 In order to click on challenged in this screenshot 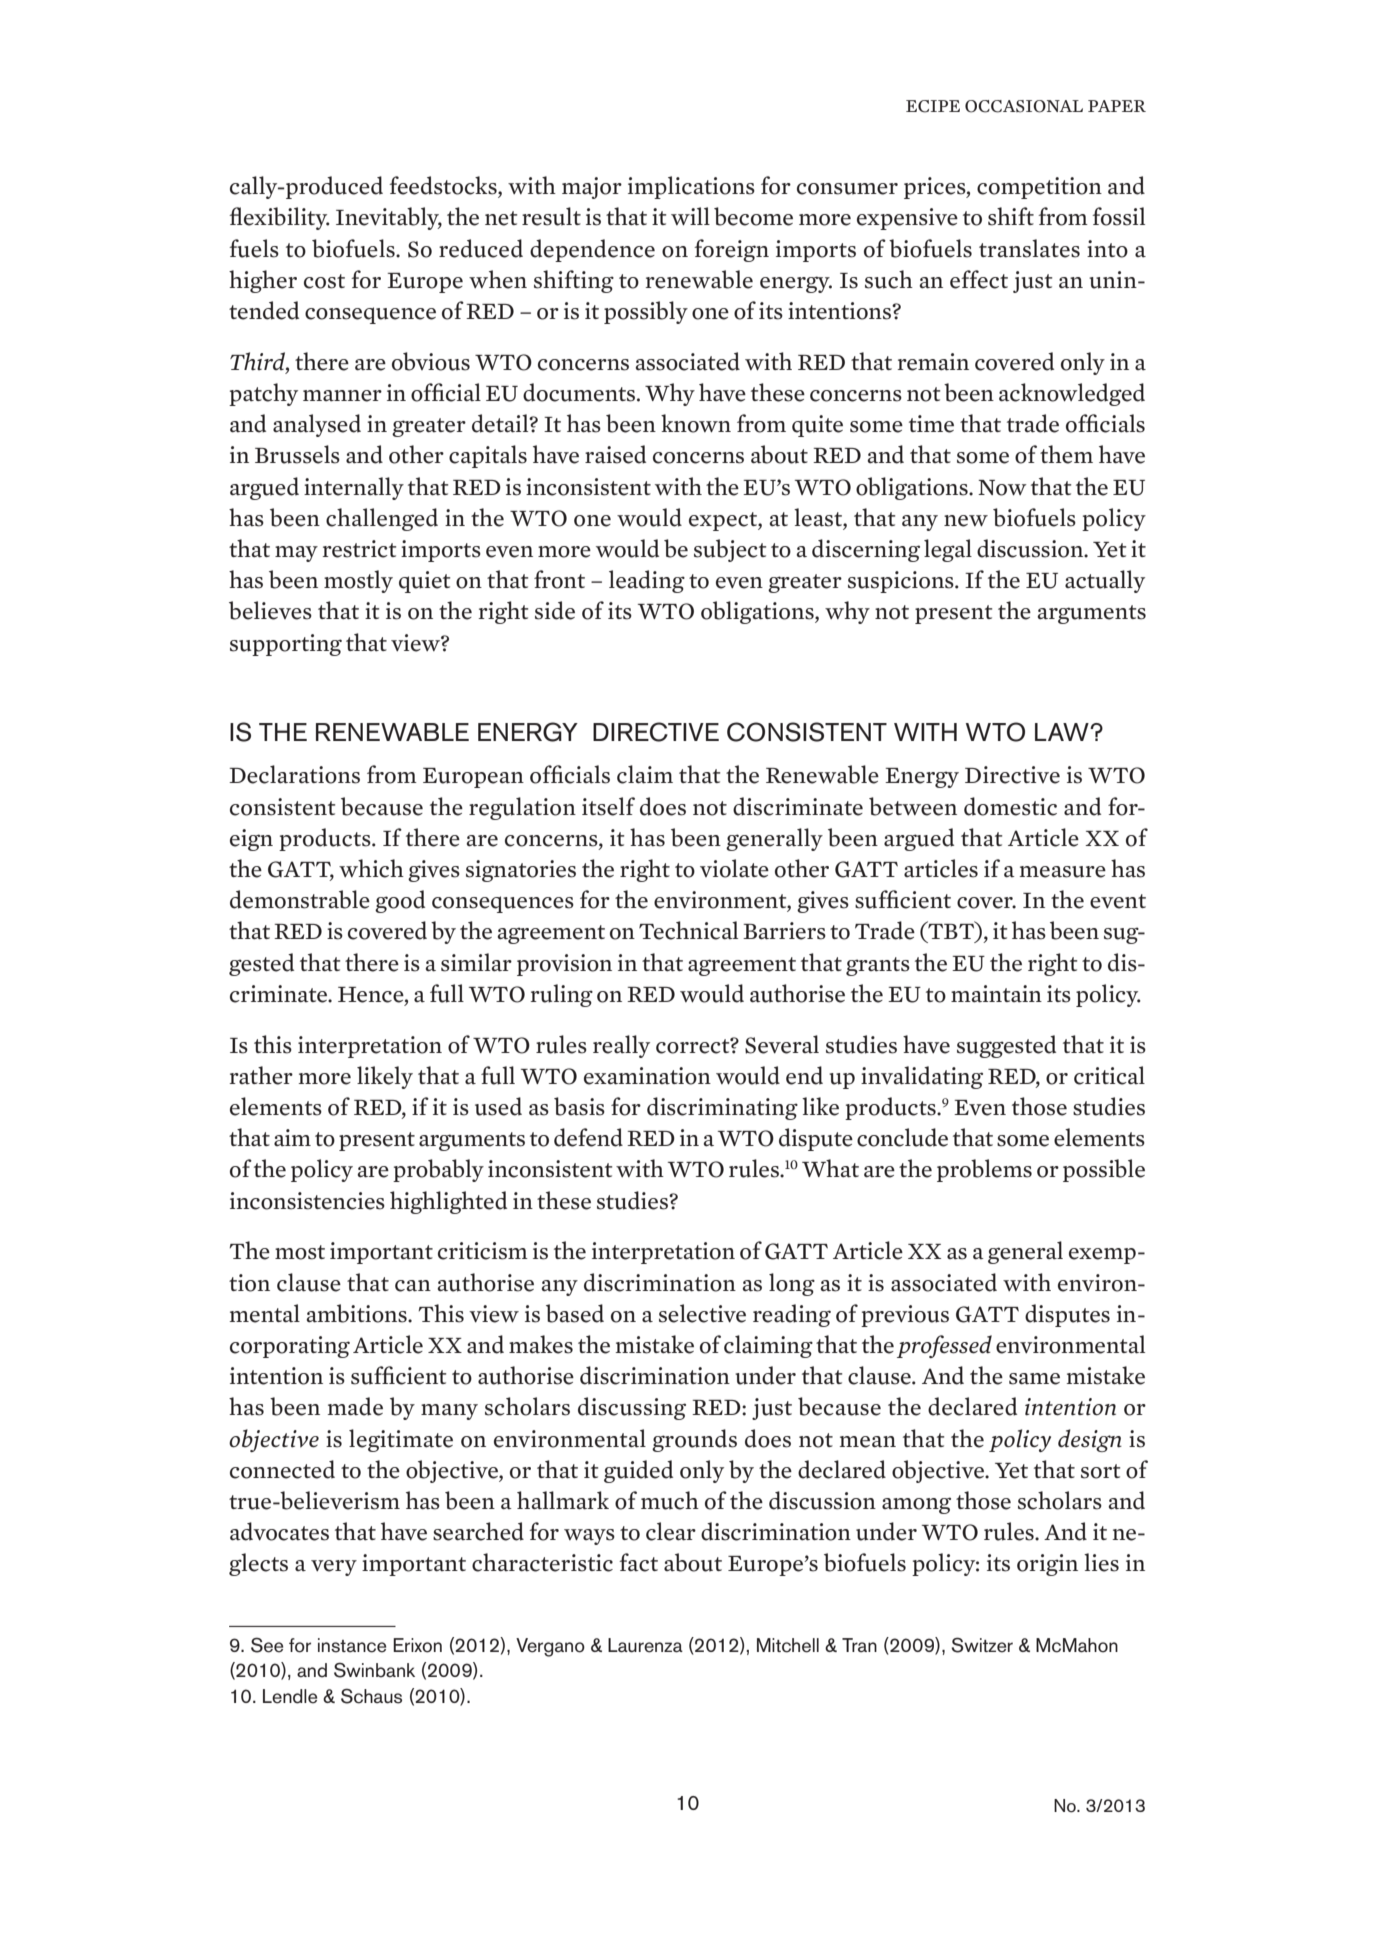, I will do `click(382, 519)`.
